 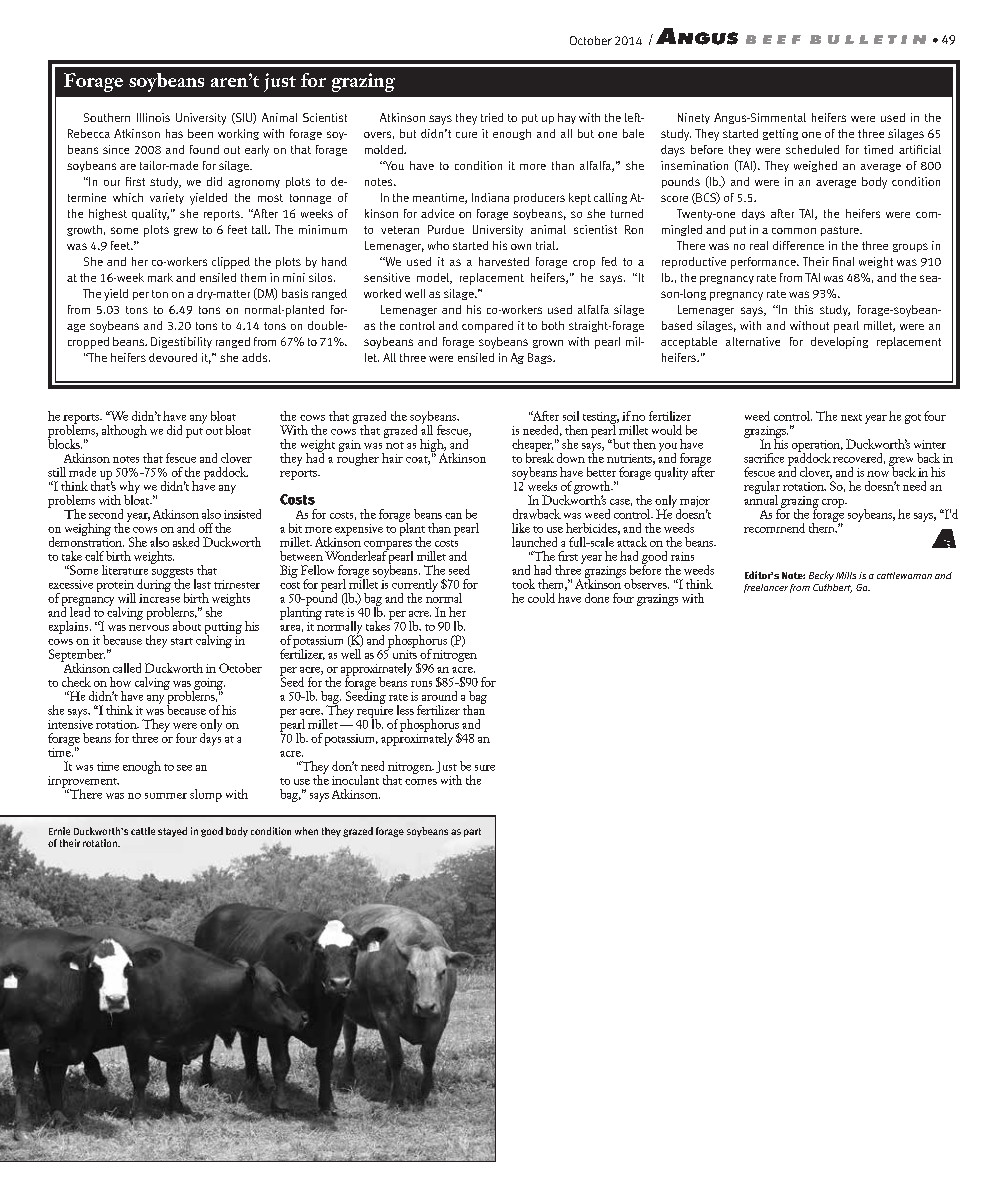 What do you see at coordinates (878, 474) in the screenshot?
I see `now` at bounding box center [878, 474].
